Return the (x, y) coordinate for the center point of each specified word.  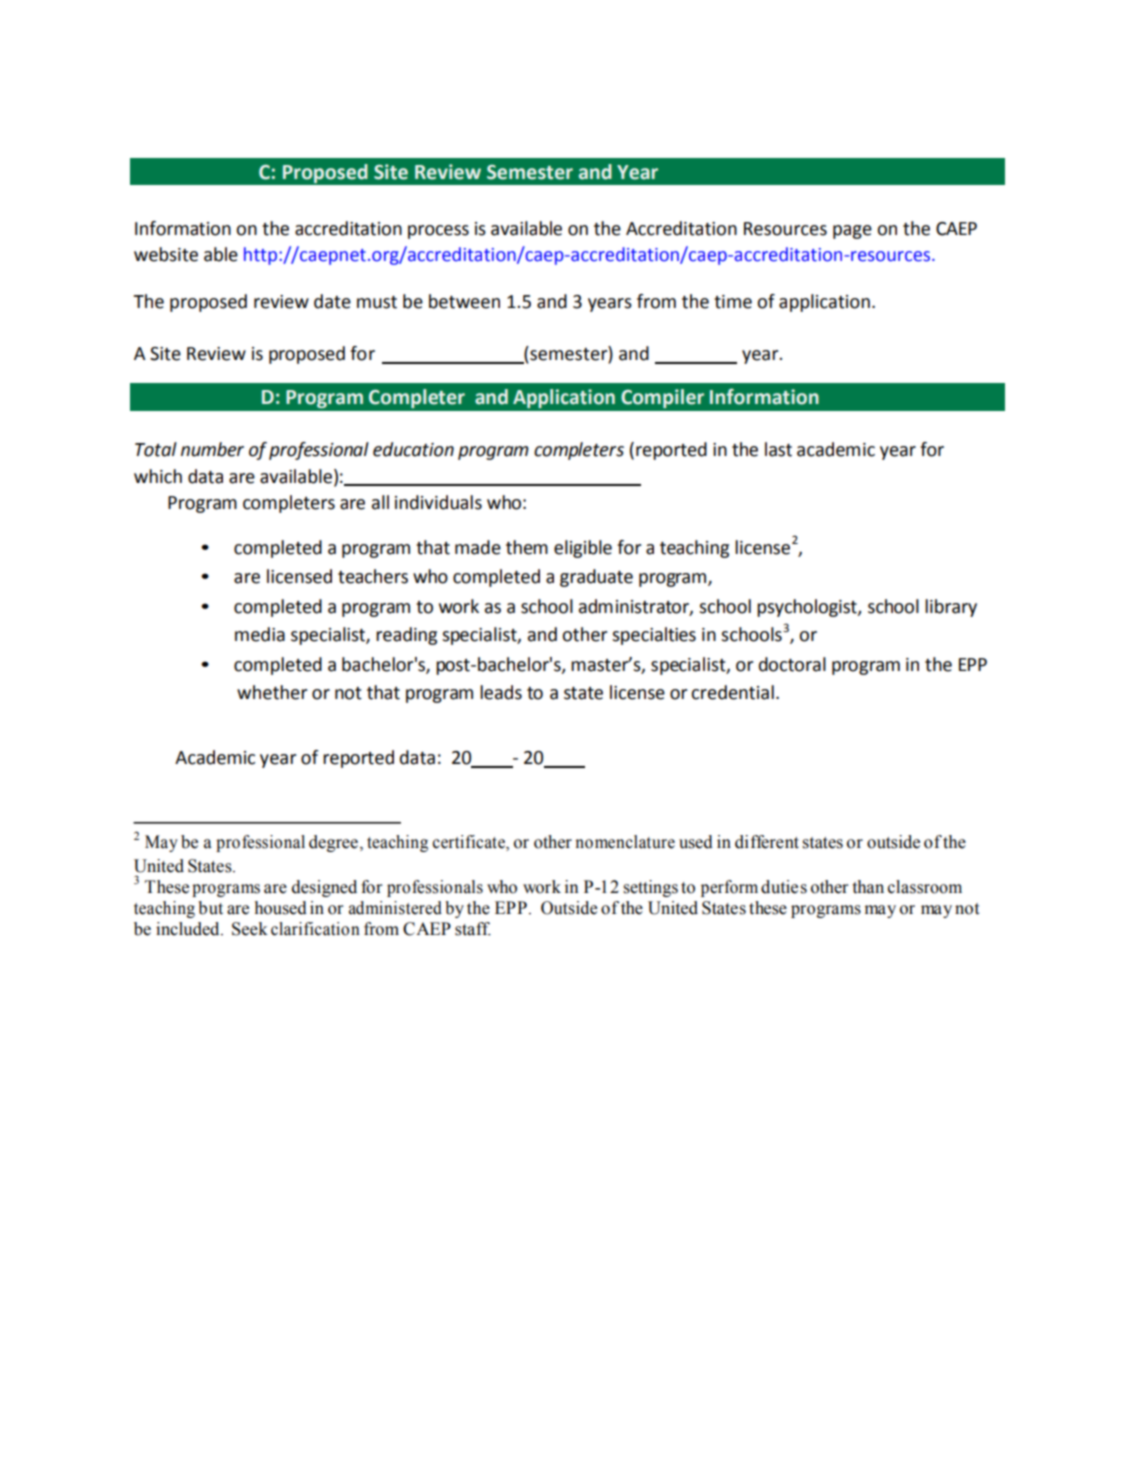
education (413, 449)
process (438, 232)
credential (732, 692)
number (212, 449)
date (332, 301)
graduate (596, 578)
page (852, 232)
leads (501, 692)
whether (272, 692)
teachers (373, 576)
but (210, 908)
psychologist (808, 608)
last (778, 449)
